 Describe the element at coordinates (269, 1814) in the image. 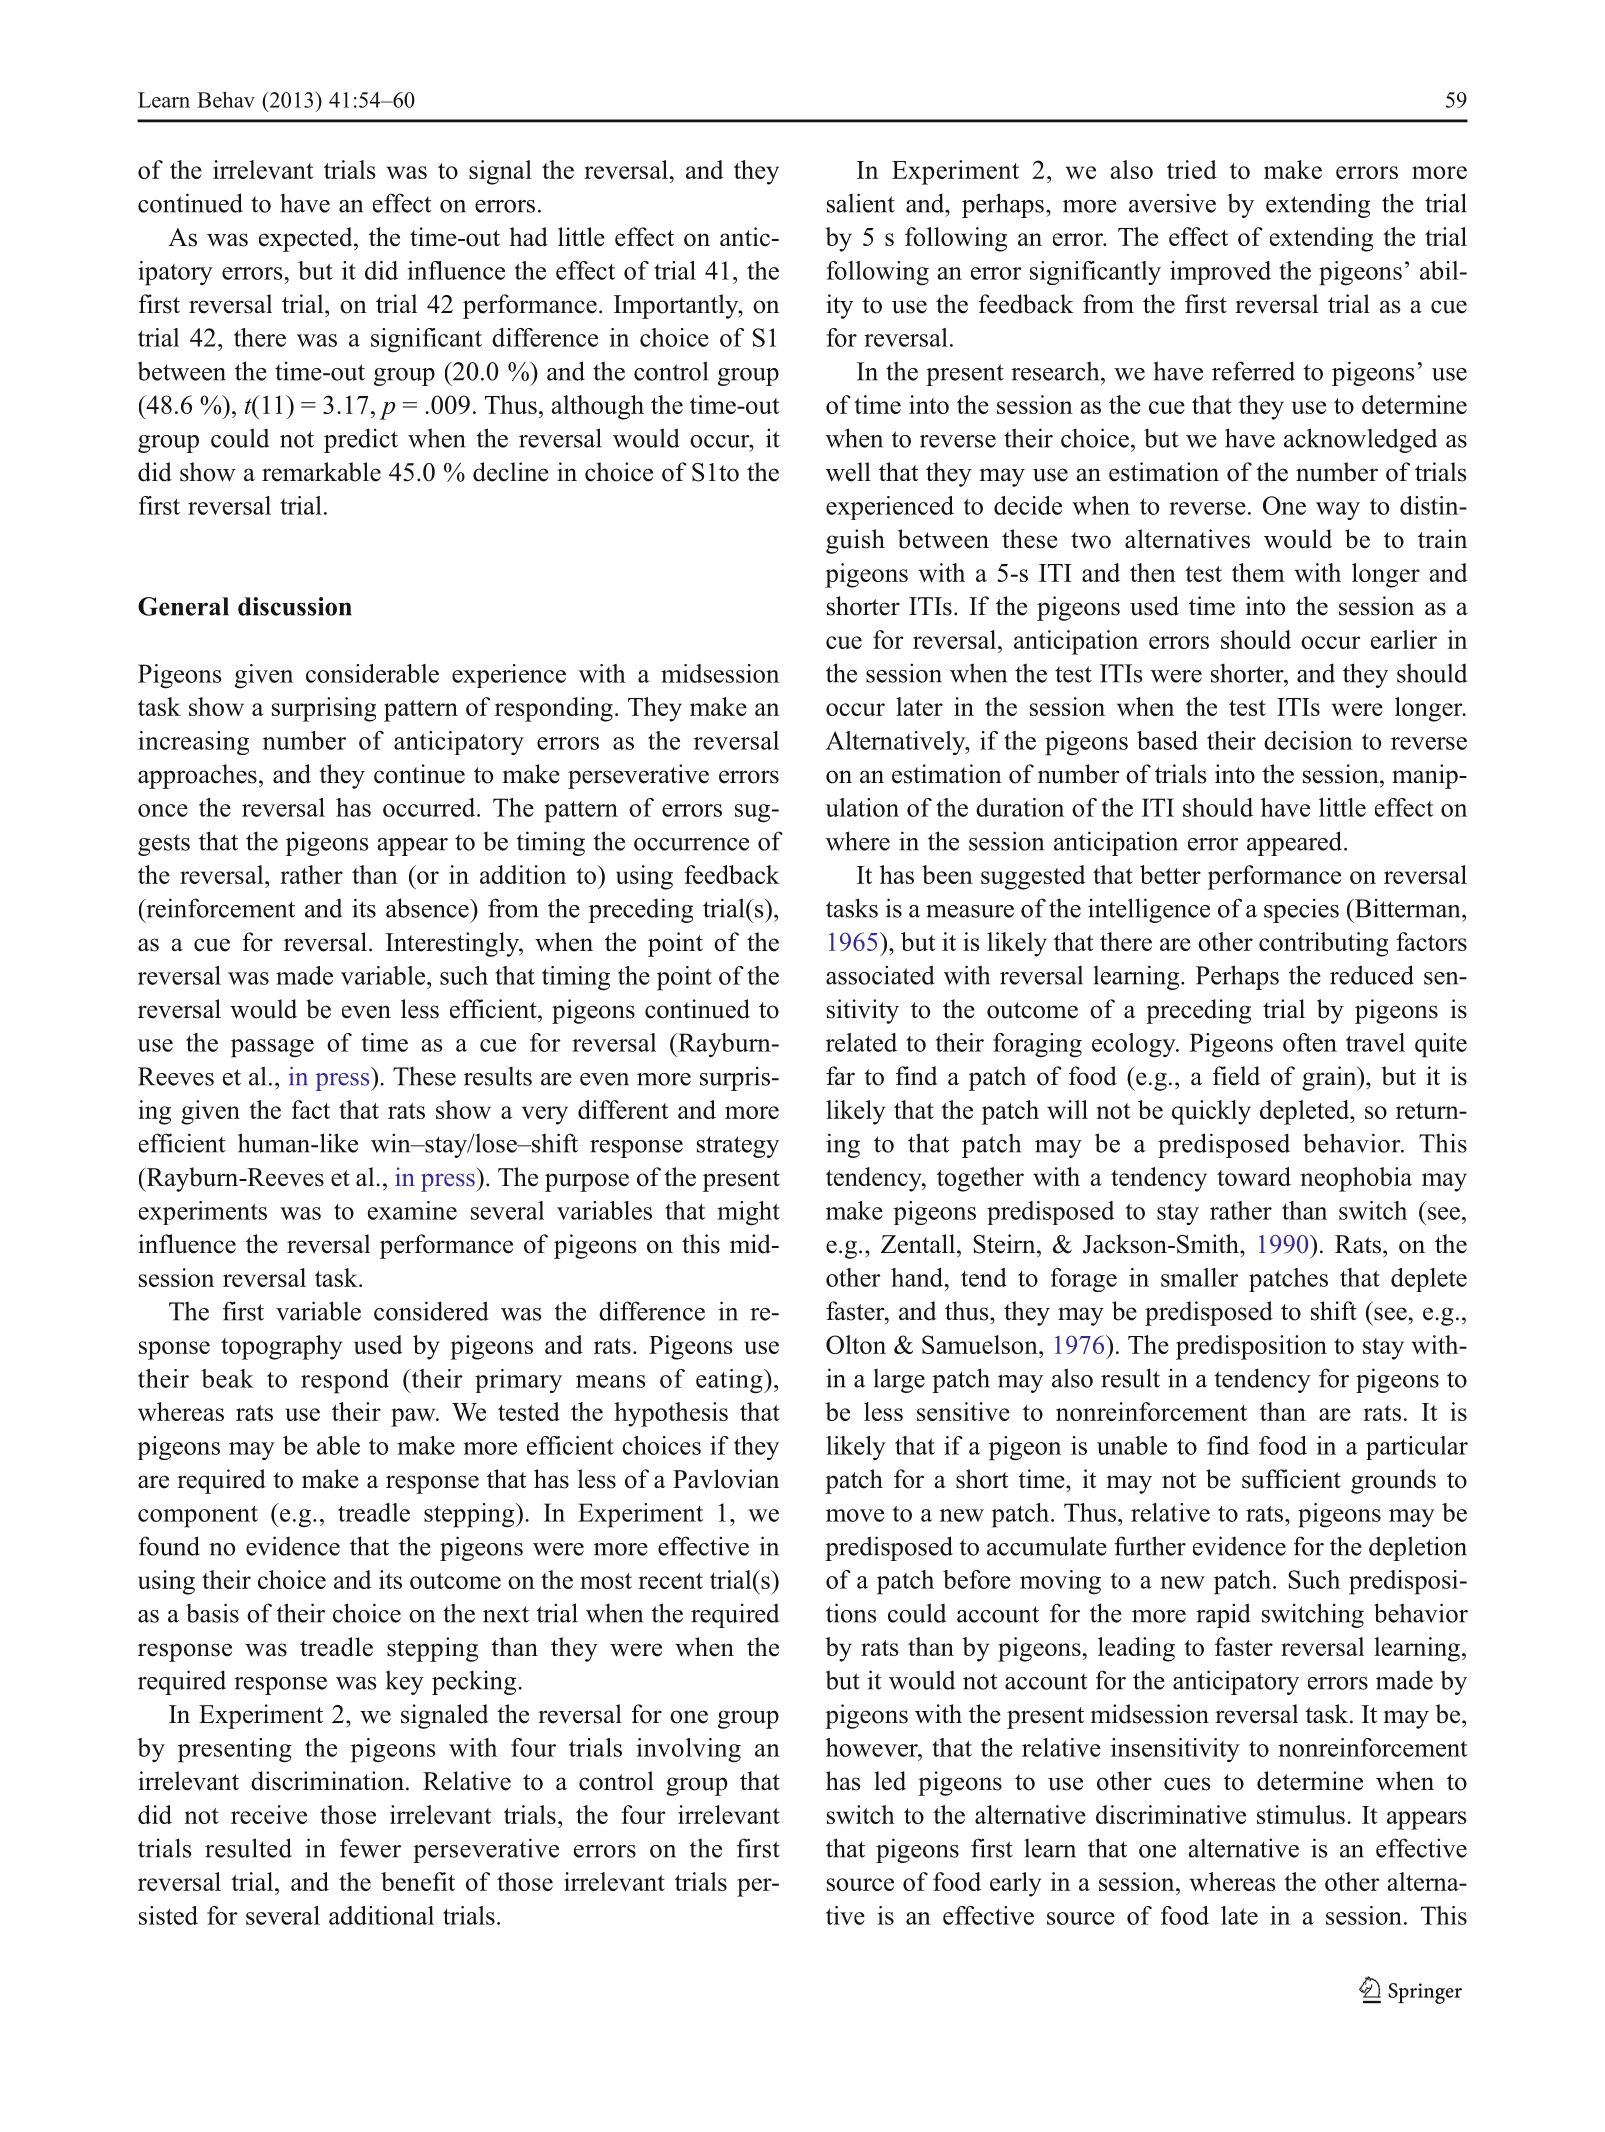

I see `receive` at that location.
